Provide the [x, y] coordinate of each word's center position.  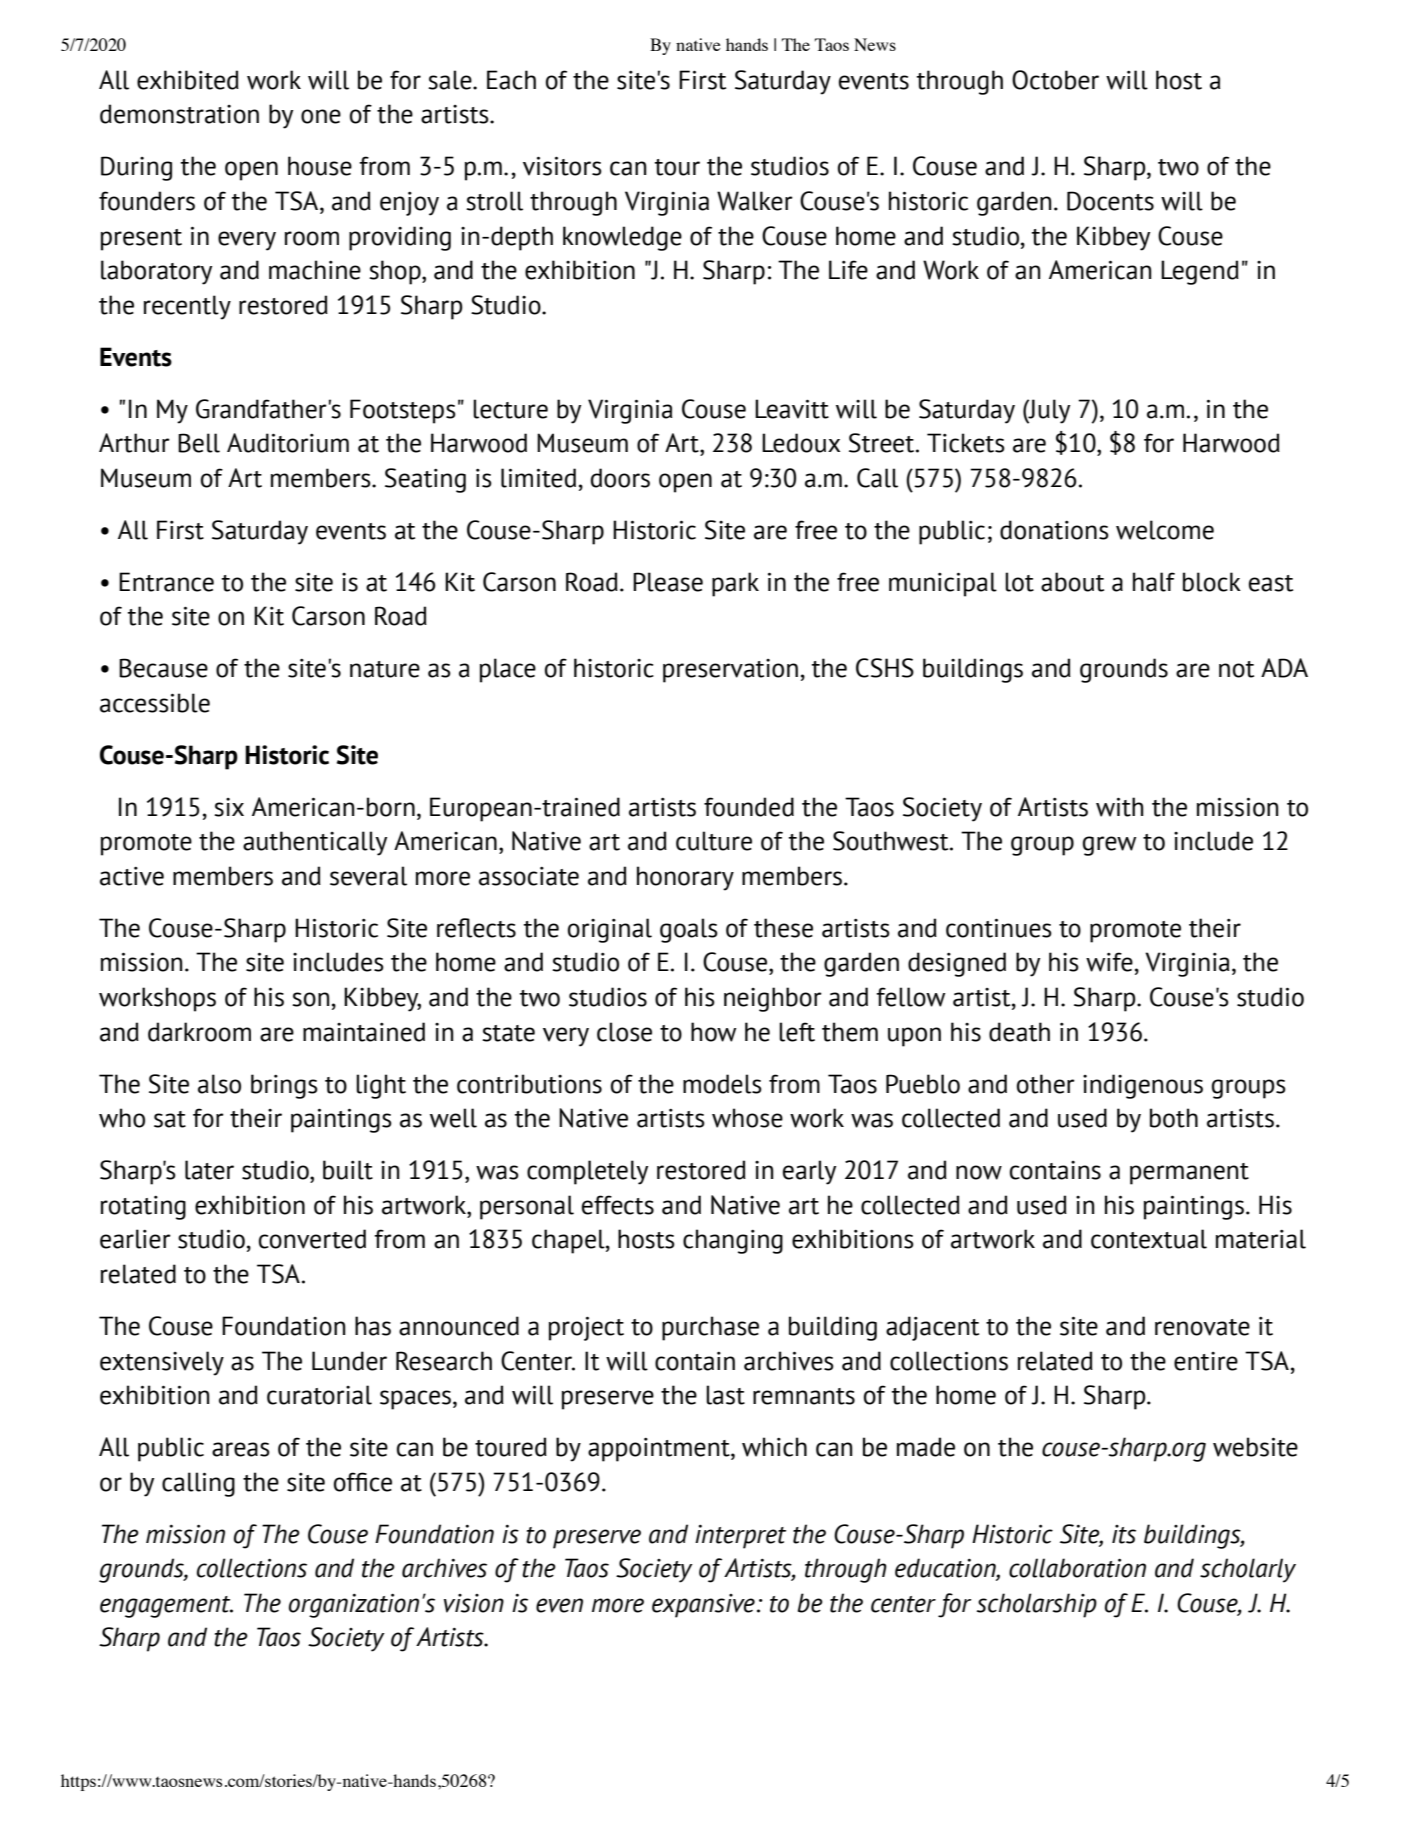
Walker [755, 201]
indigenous [1143, 1086]
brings [284, 1086]
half [1154, 582]
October [1055, 80]
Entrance [166, 582]
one [321, 116]
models [722, 1084]
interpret [740, 1537]
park [735, 584]
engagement [166, 1607]
